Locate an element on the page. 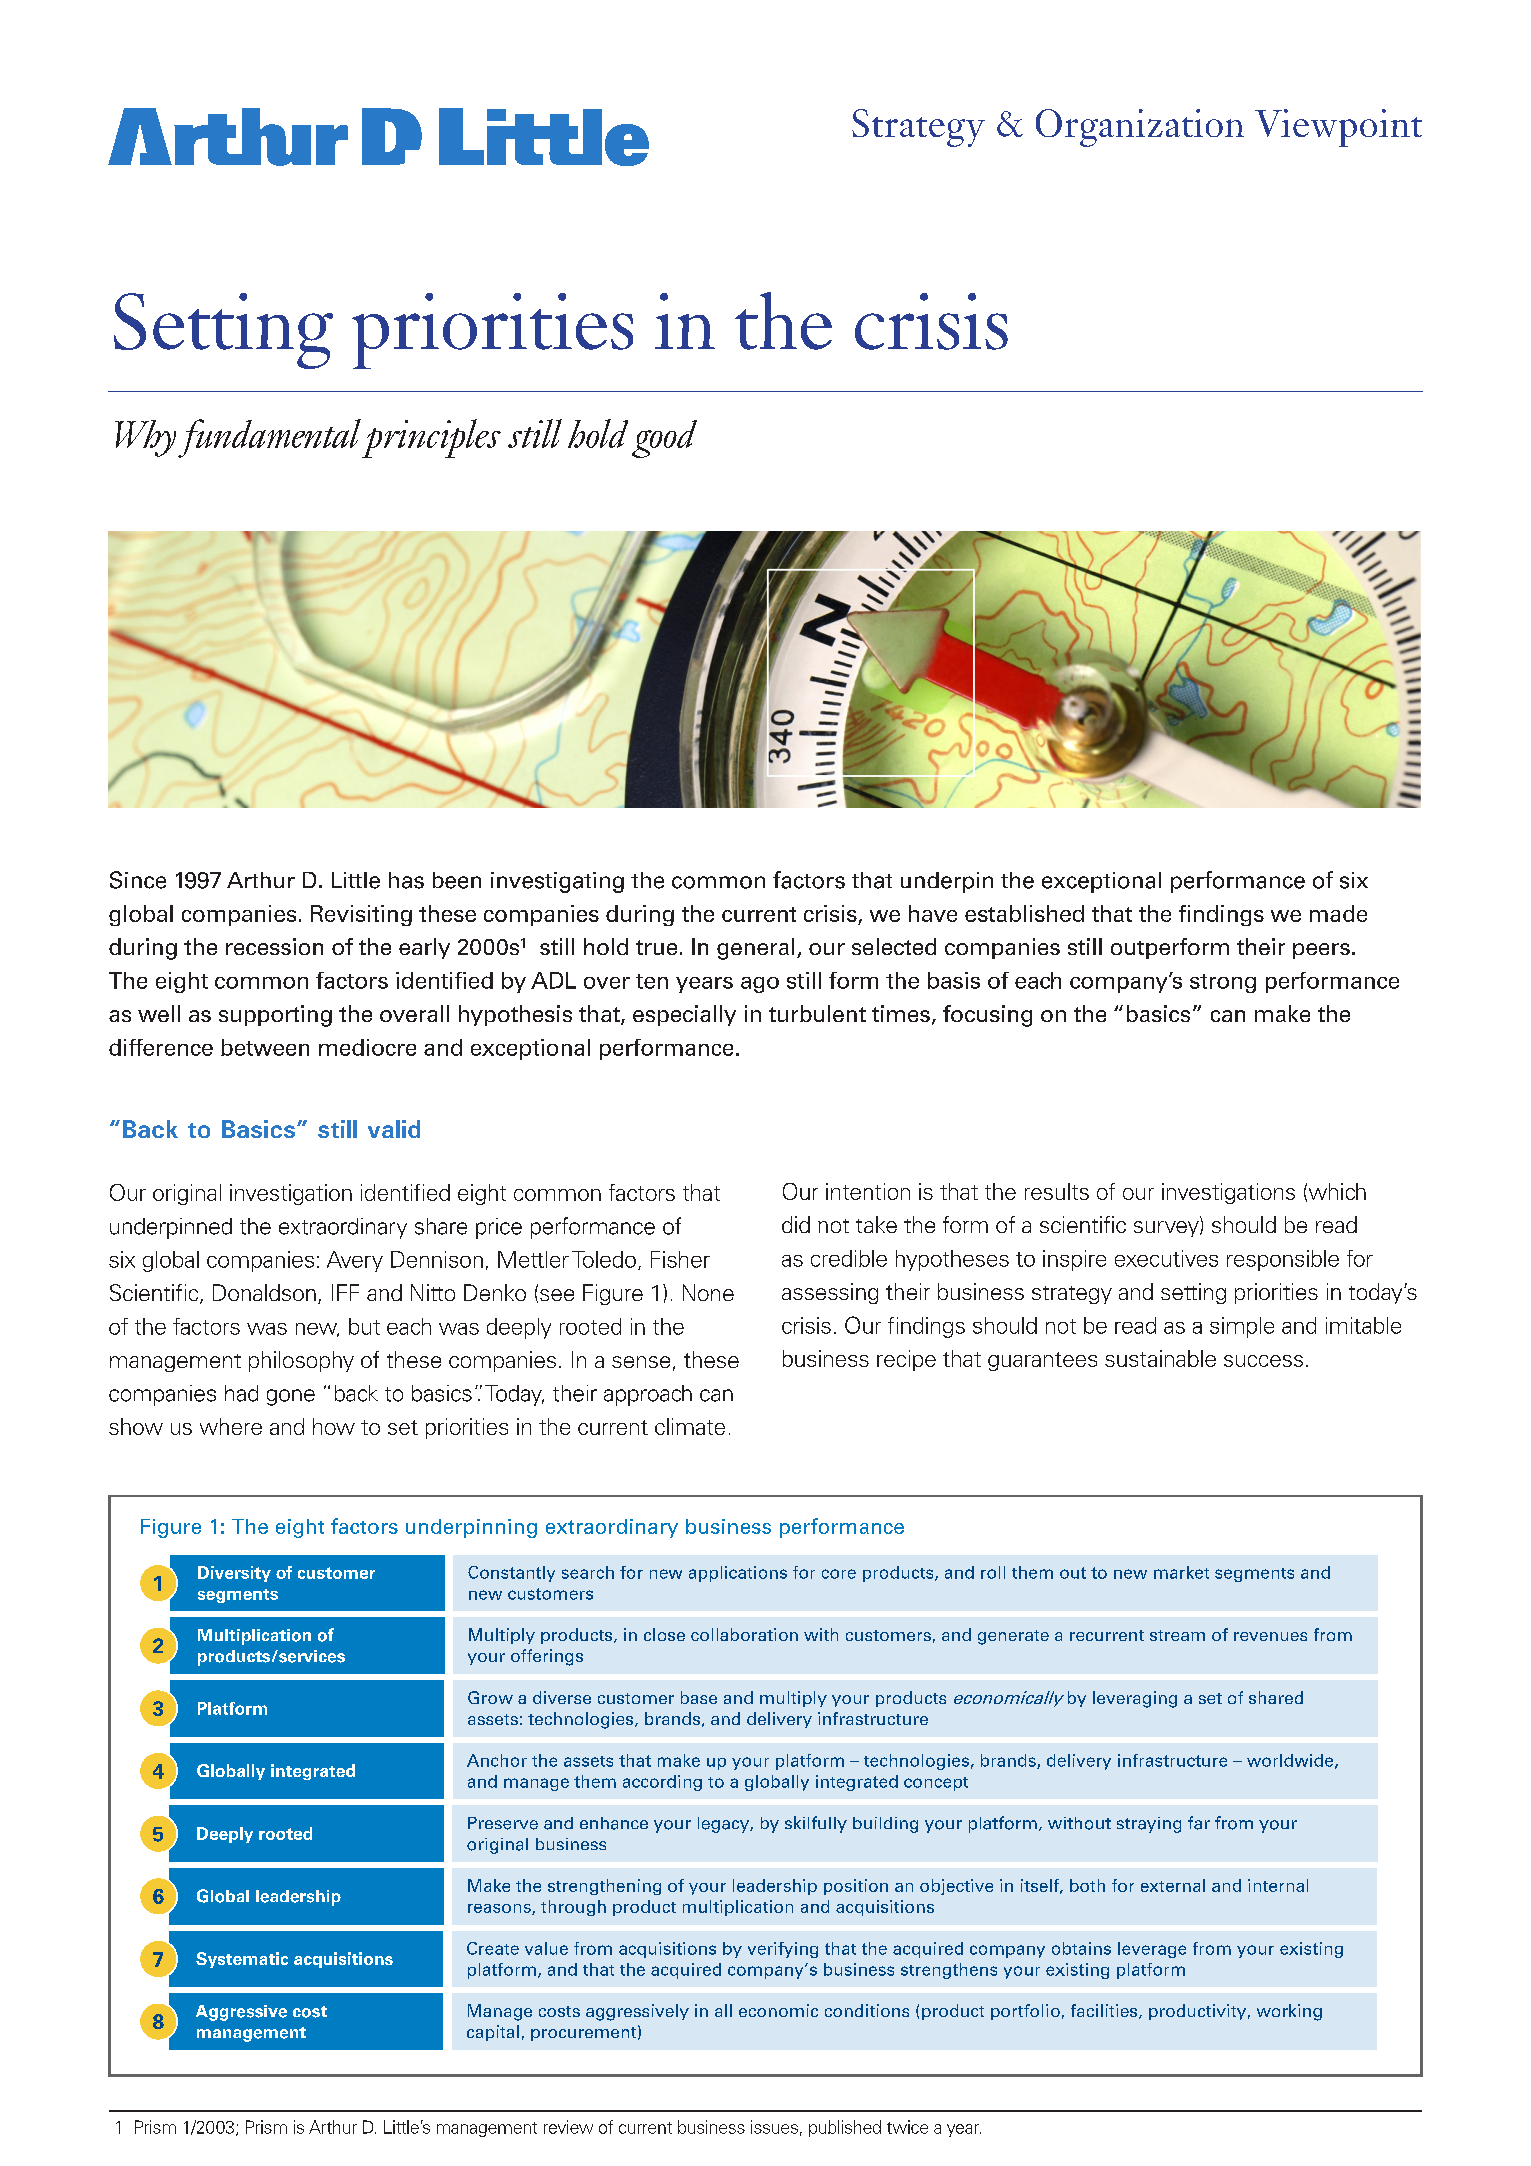 The height and width of the document is (2166, 1531). good is located at coordinates (664, 439).
